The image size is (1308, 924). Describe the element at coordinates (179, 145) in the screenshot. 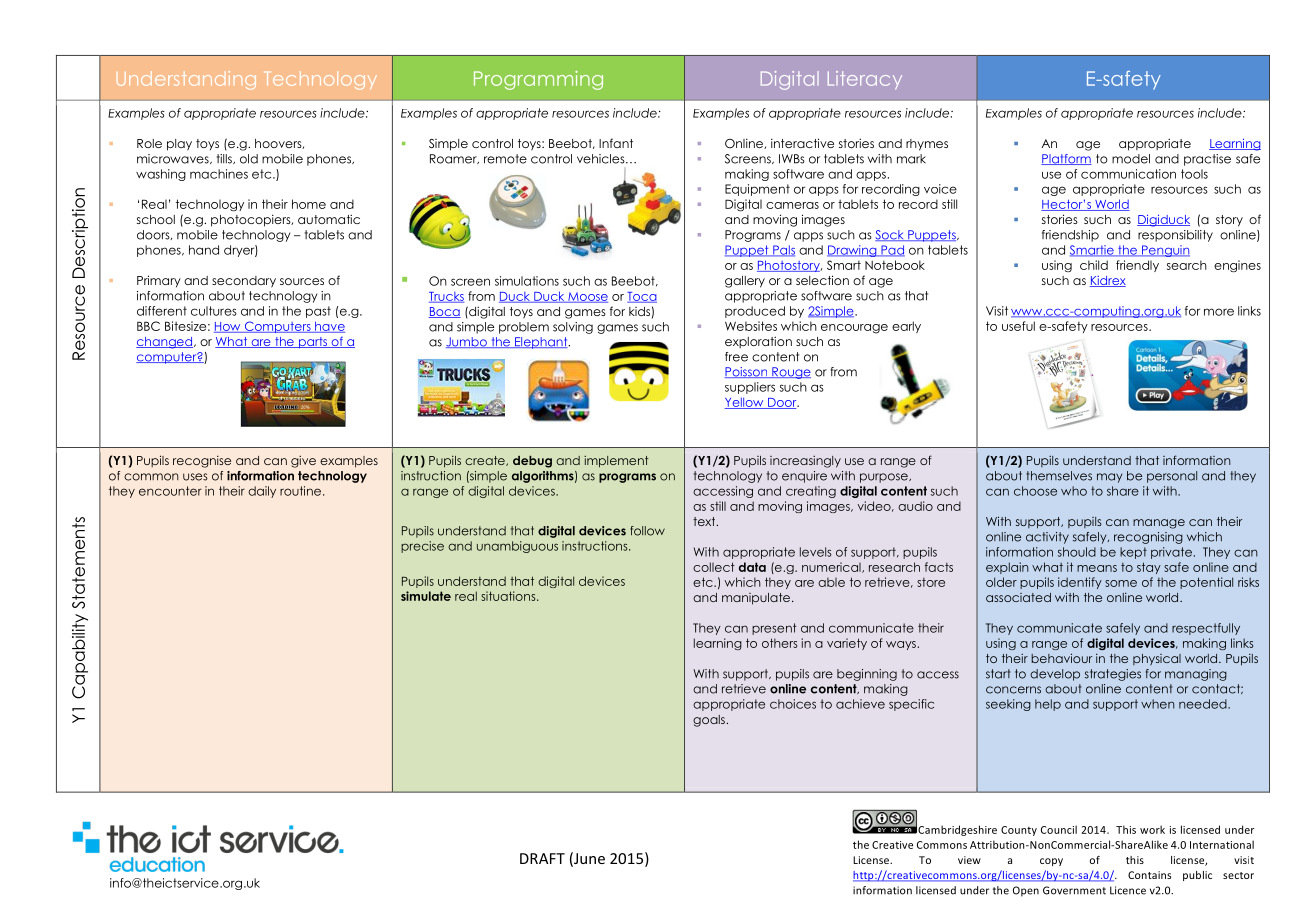

I see `play` at that location.
